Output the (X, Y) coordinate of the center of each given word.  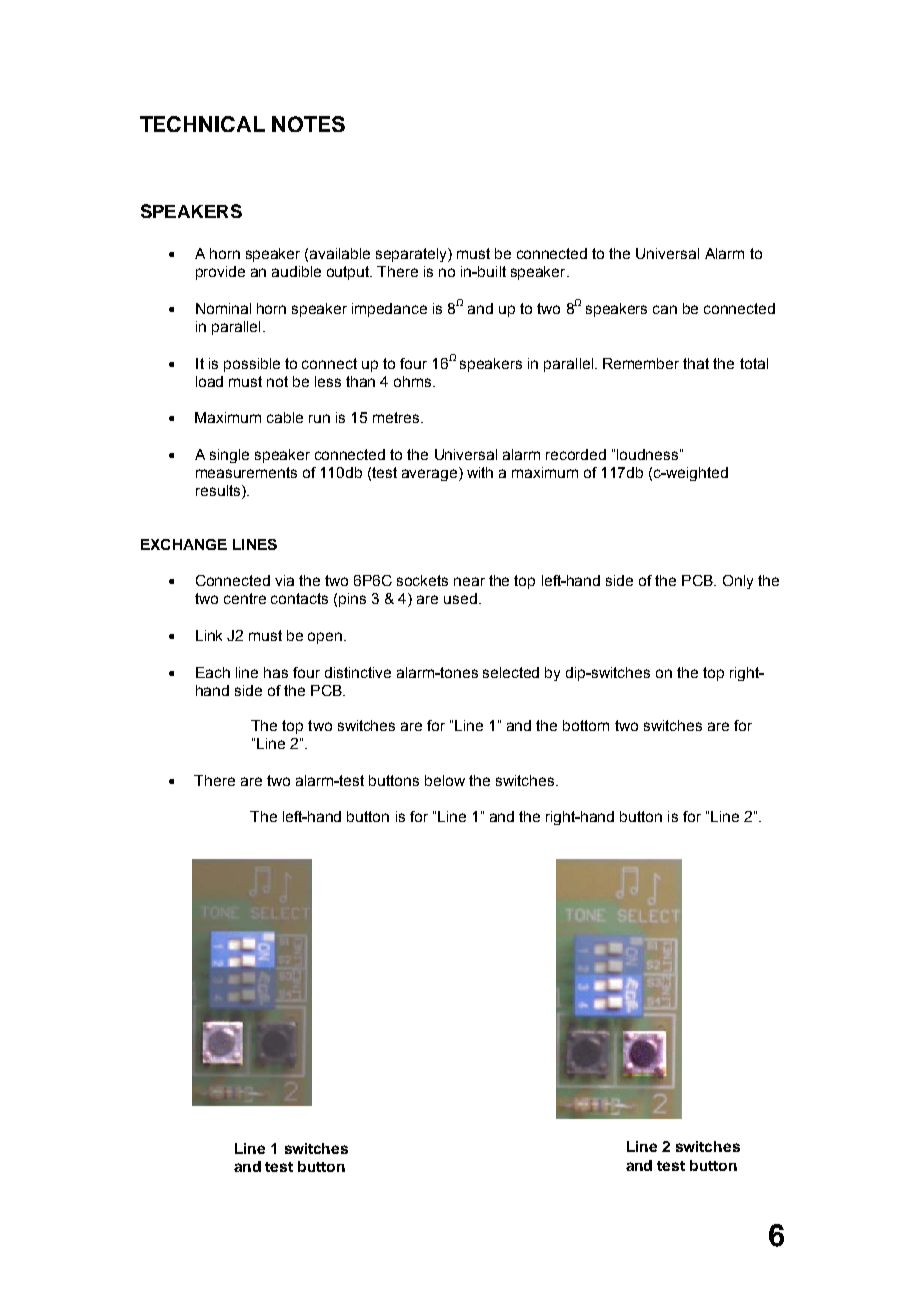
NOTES (308, 124)
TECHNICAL (202, 124)
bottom (586, 725)
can (665, 309)
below (445, 780)
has (276, 672)
